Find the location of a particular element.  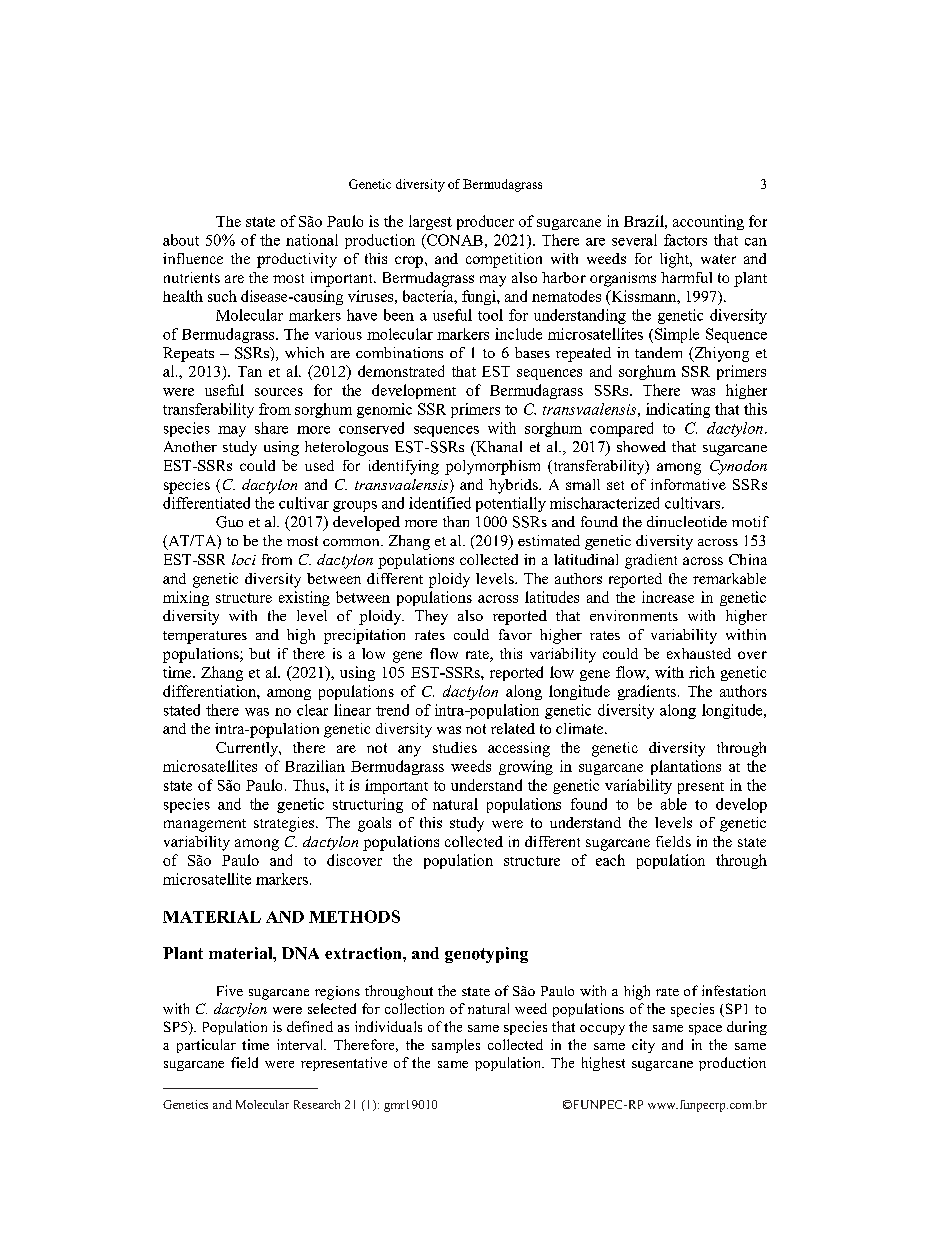

Guo is located at coordinates (229, 522).
